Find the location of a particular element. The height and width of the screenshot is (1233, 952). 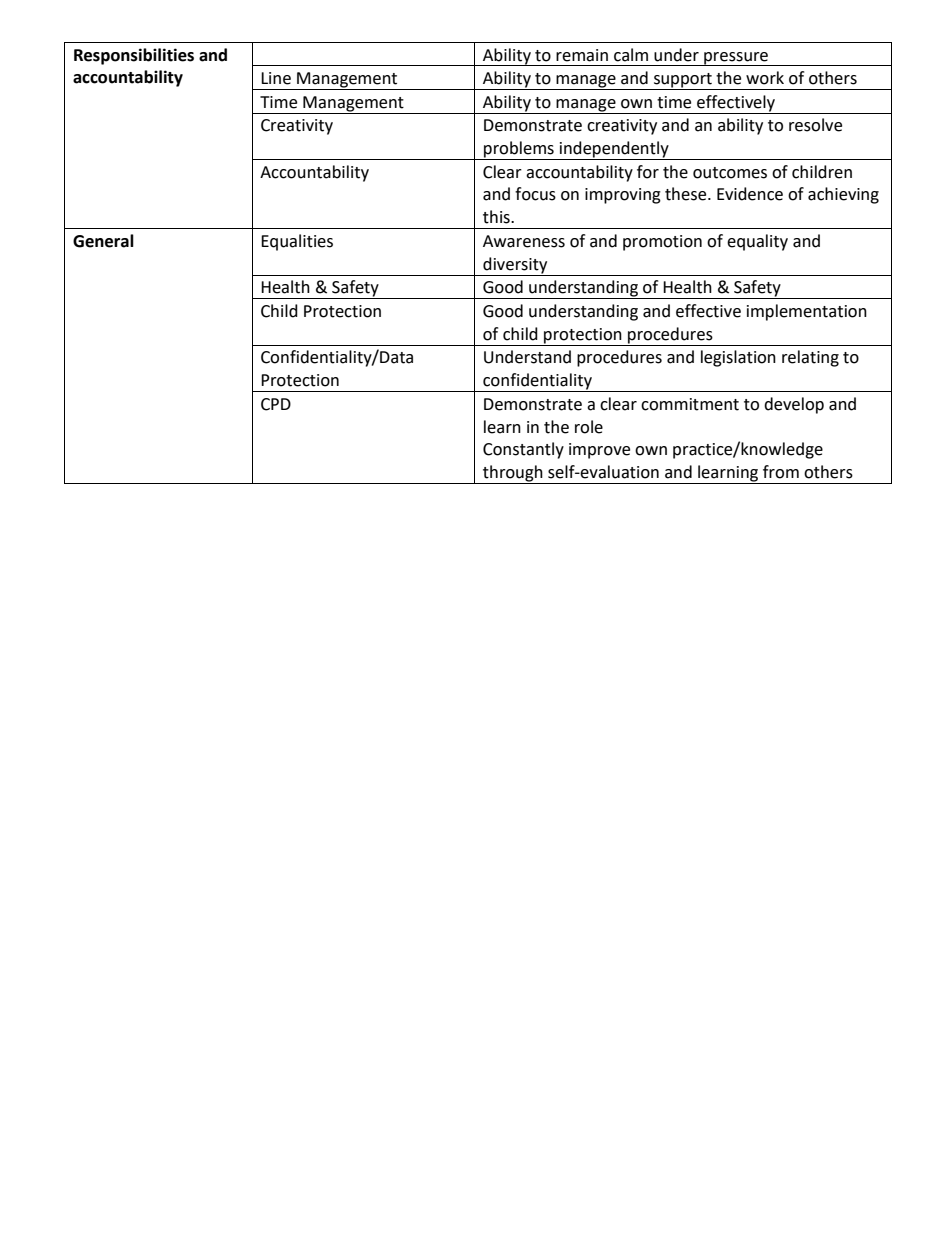

diversity is located at coordinates (515, 266).
